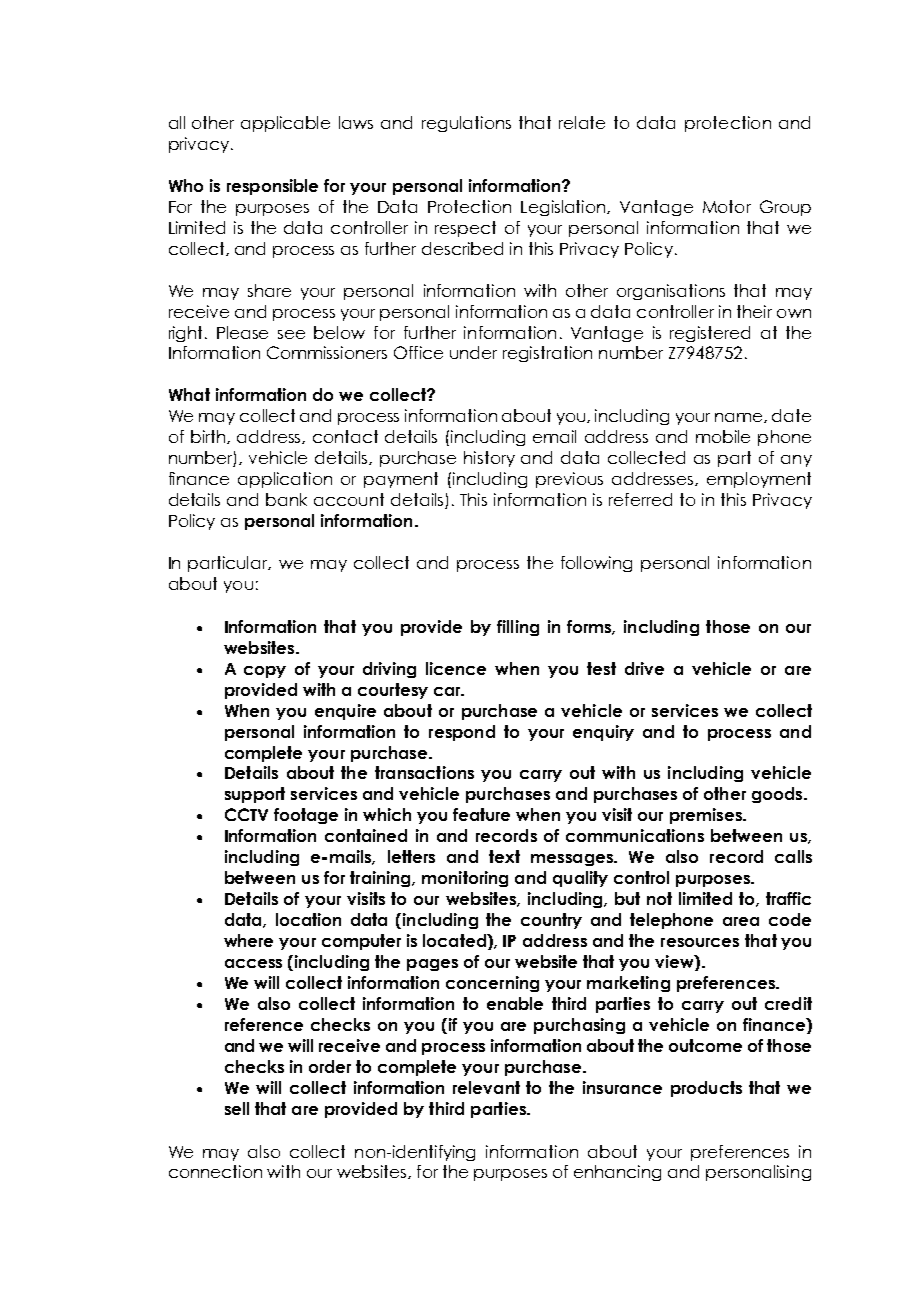  I want to click on copy, so click(265, 672).
